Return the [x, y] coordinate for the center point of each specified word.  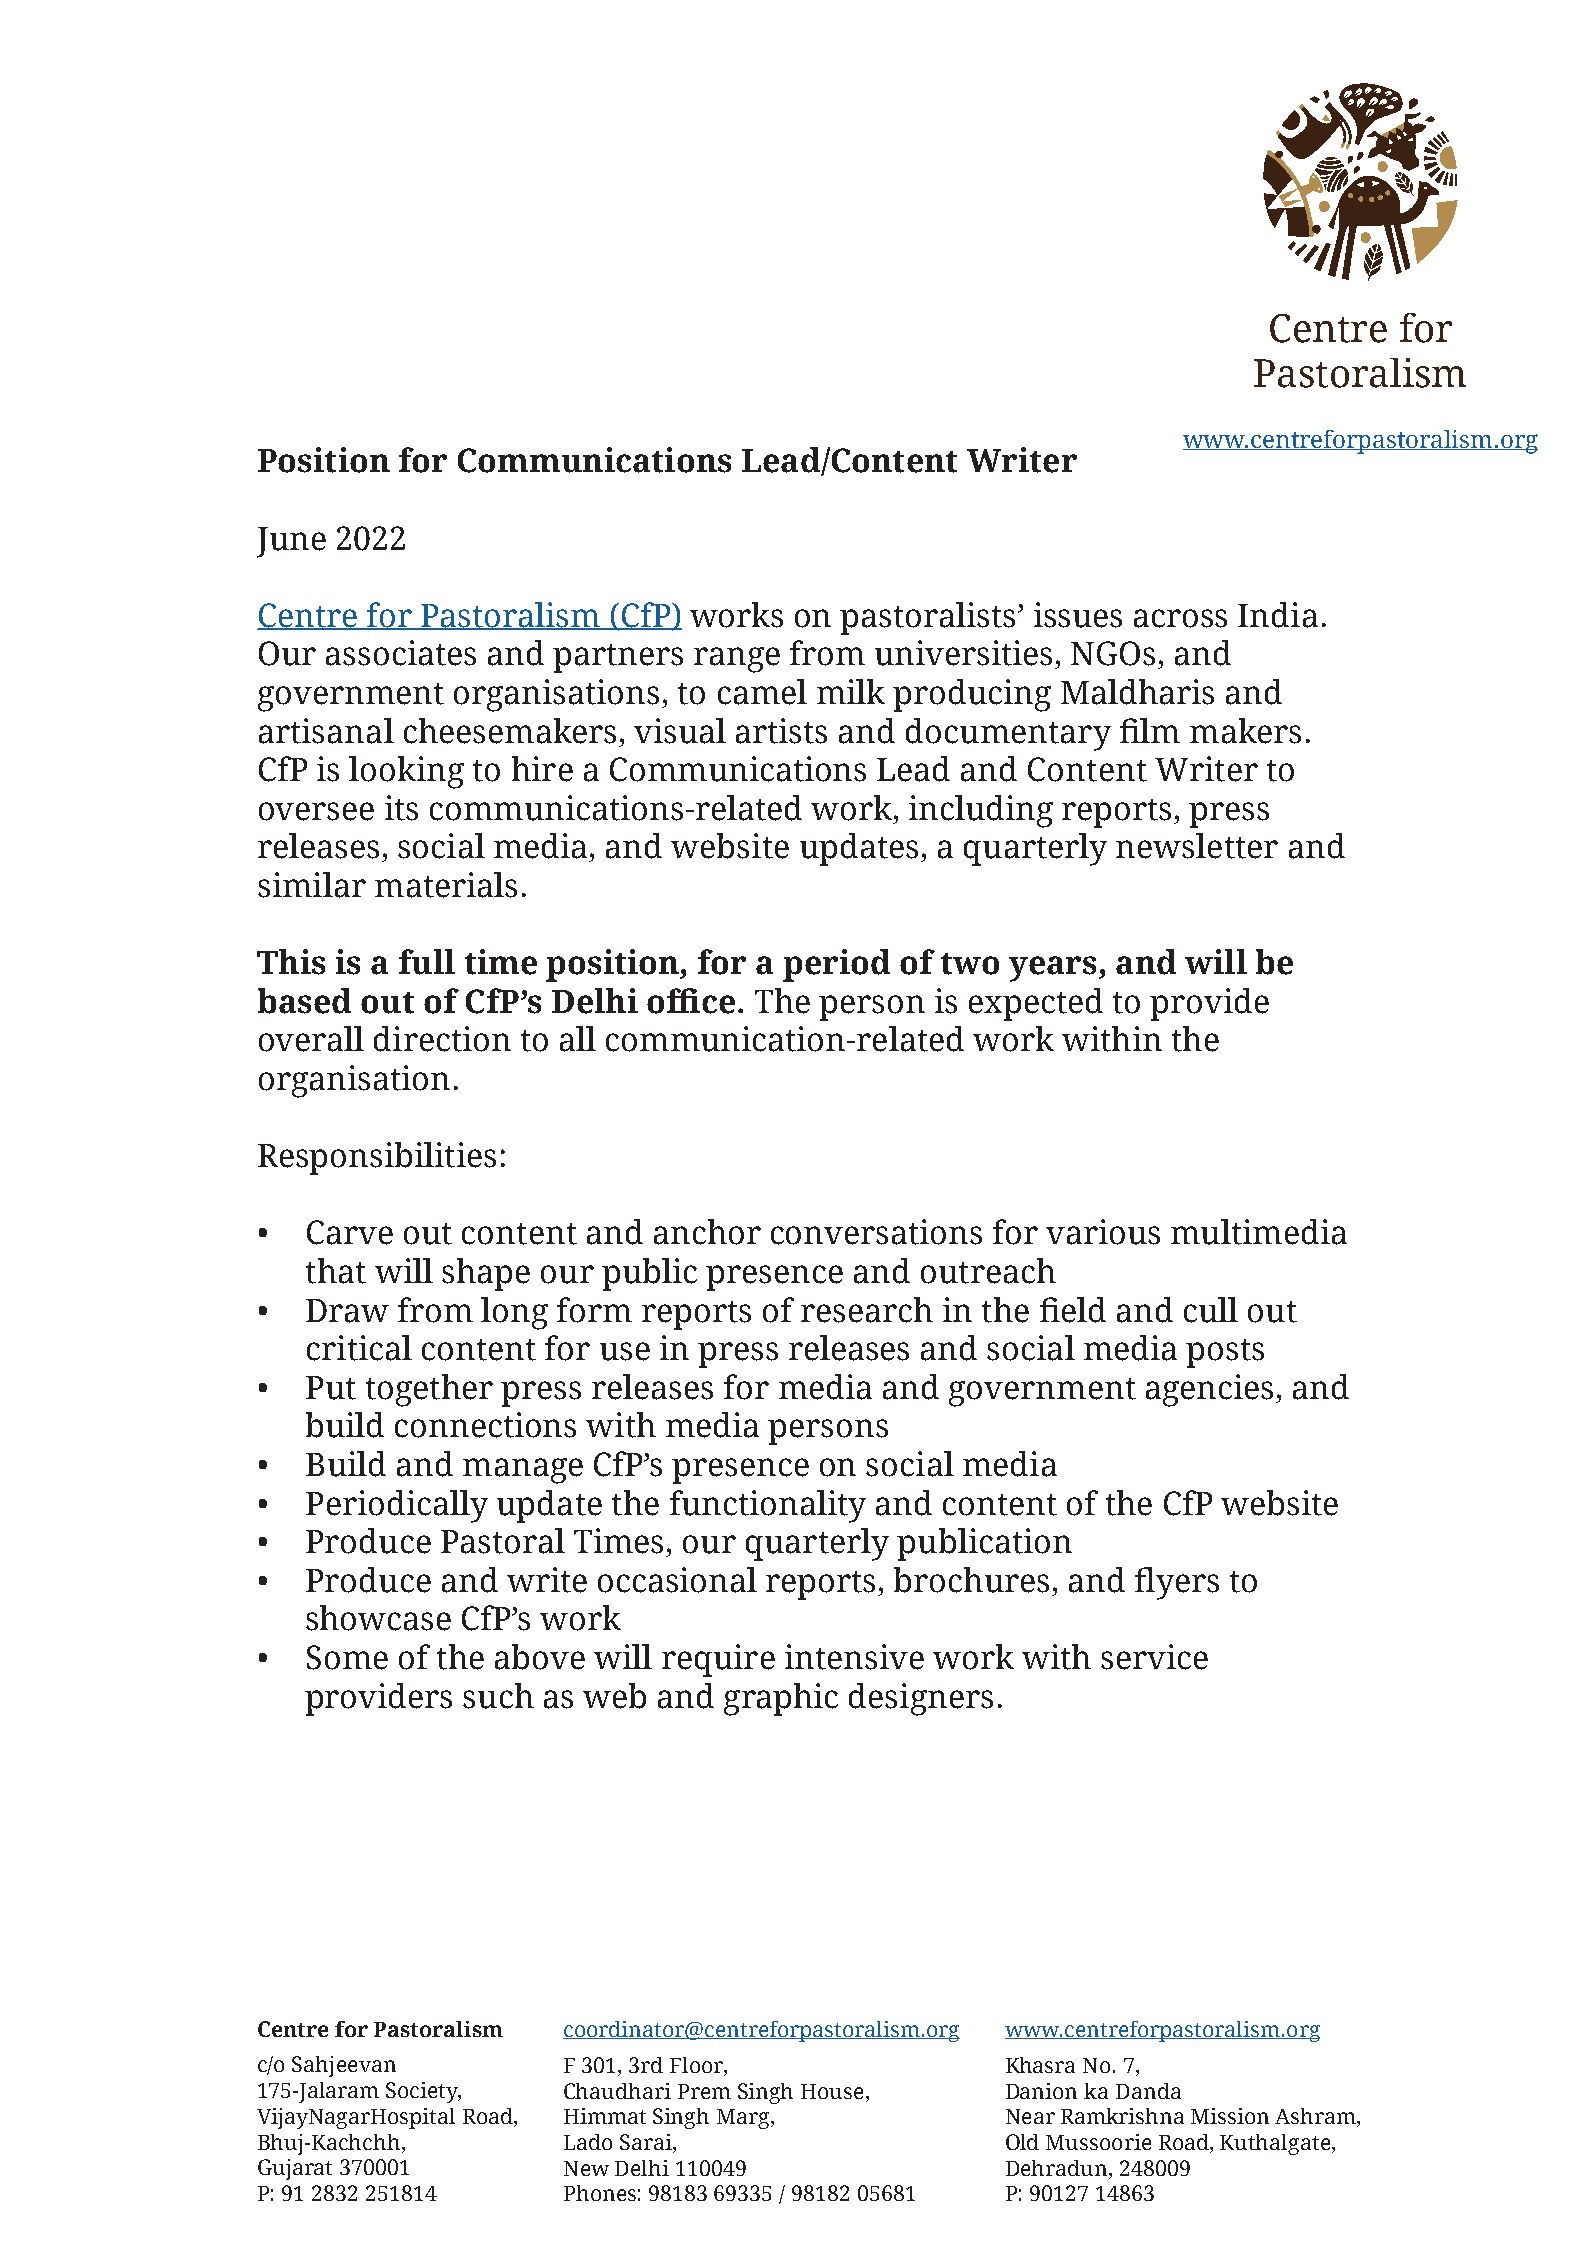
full [427, 962]
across [1180, 618]
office [691, 1001]
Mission [1230, 2116]
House [832, 2091]
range [737, 660]
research [867, 1310]
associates [401, 653]
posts [1225, 1353]
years [1052, 969]
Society [423, 2092]
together [429, 1390]
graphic [781, 1699]
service [1154, 1657]
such [498, 1696]
